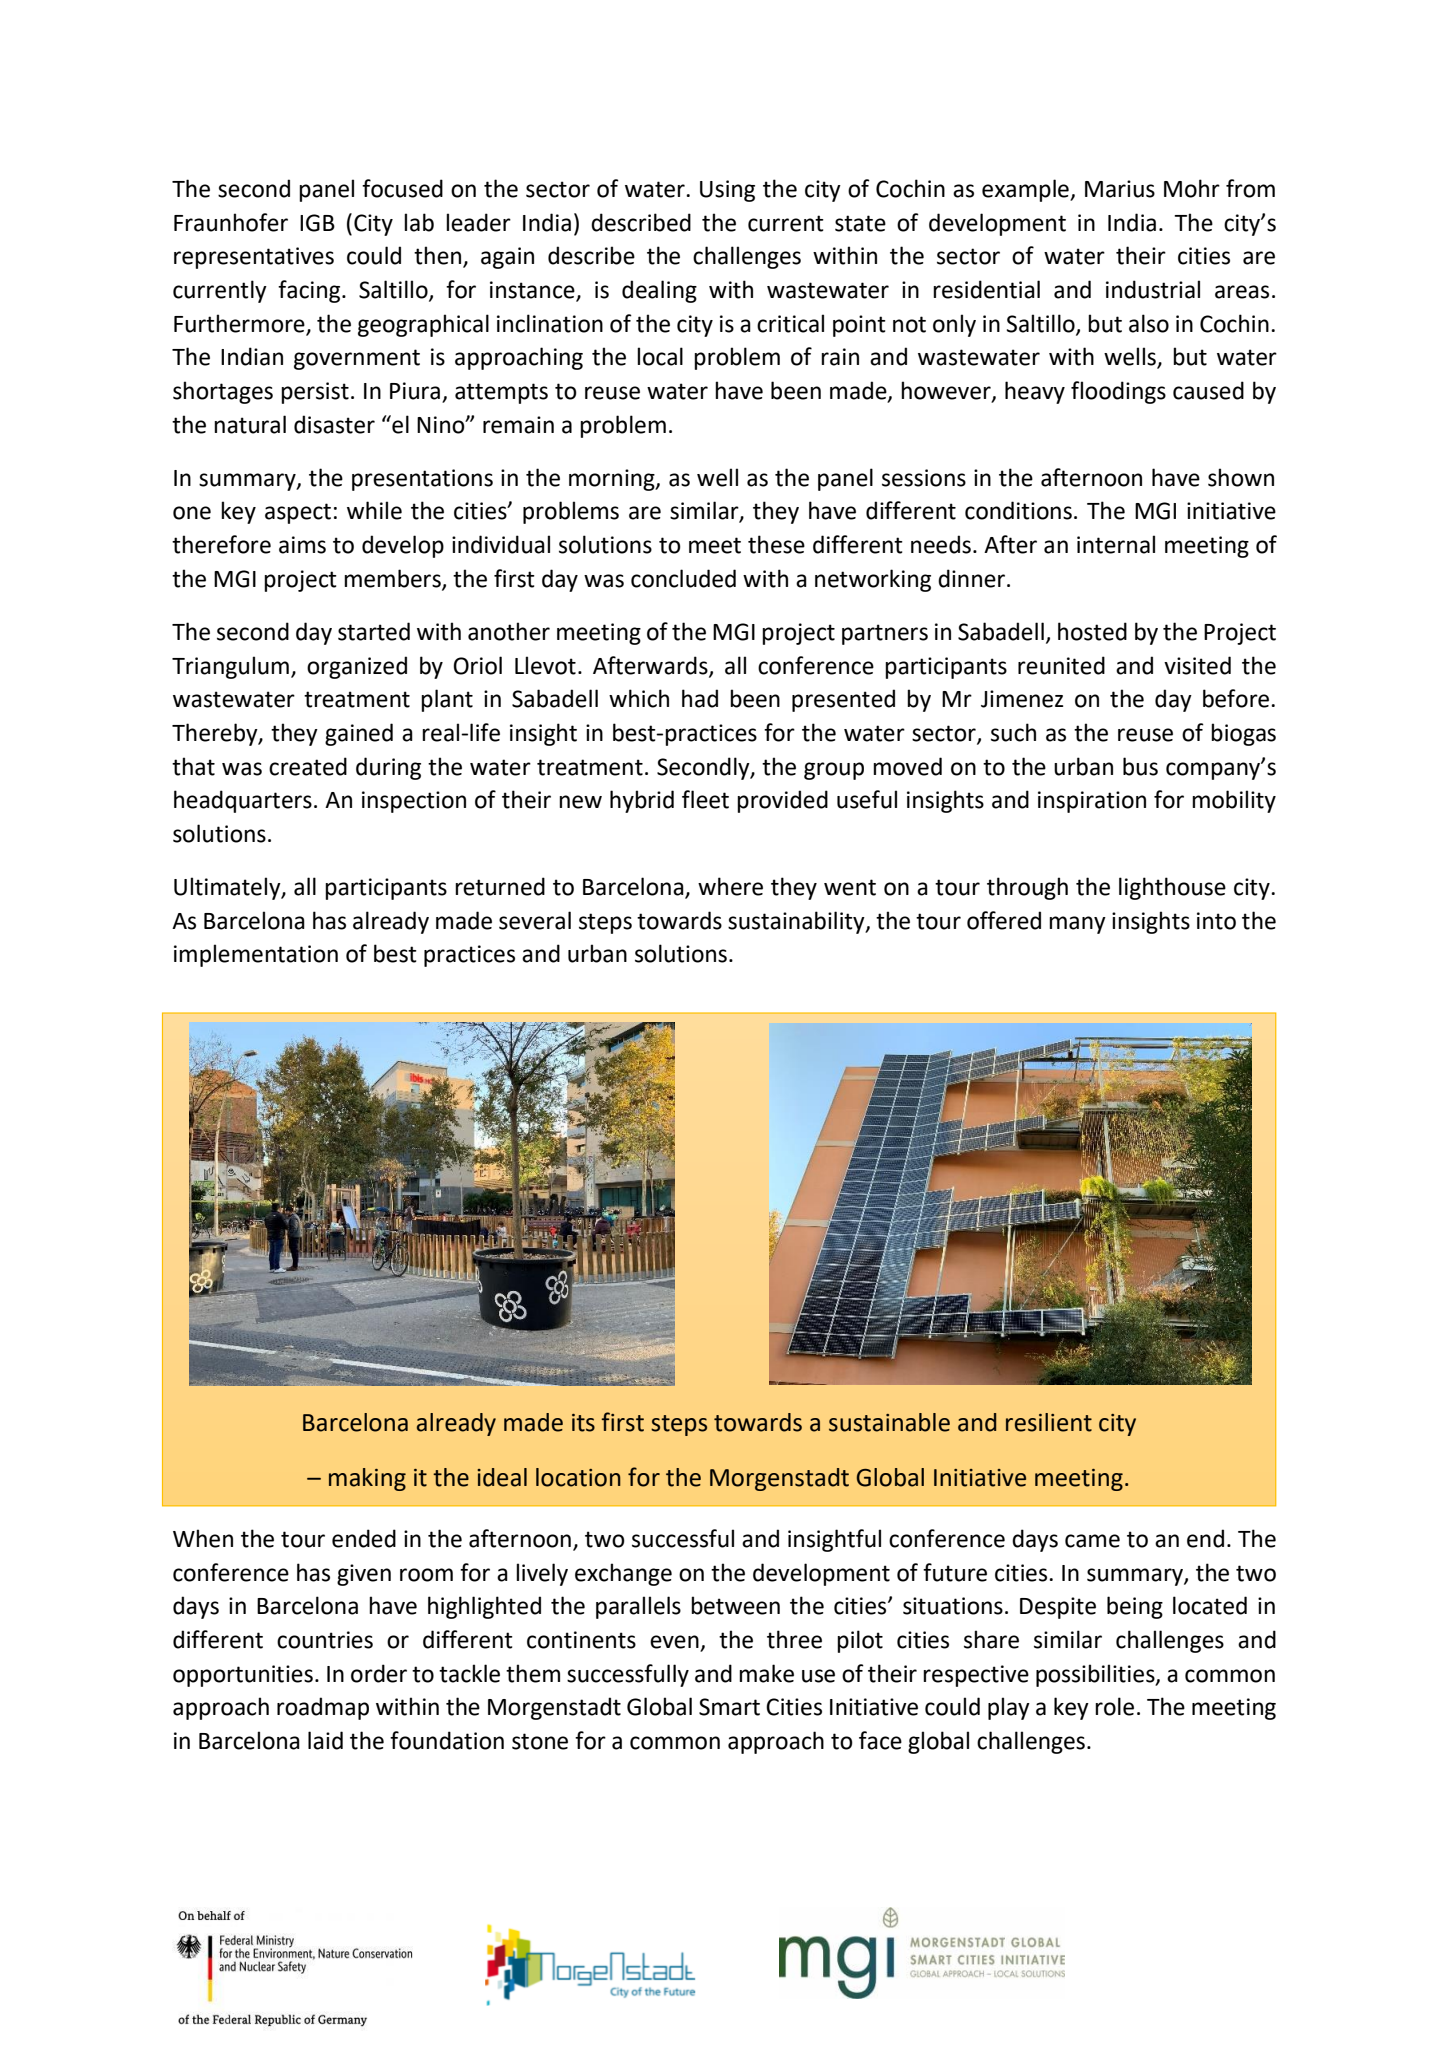 The image size is (1449, 2049). What do you see at coordinates (1120, 189) in the page?
I see `Marius` at bounding box center [1120, 189].
